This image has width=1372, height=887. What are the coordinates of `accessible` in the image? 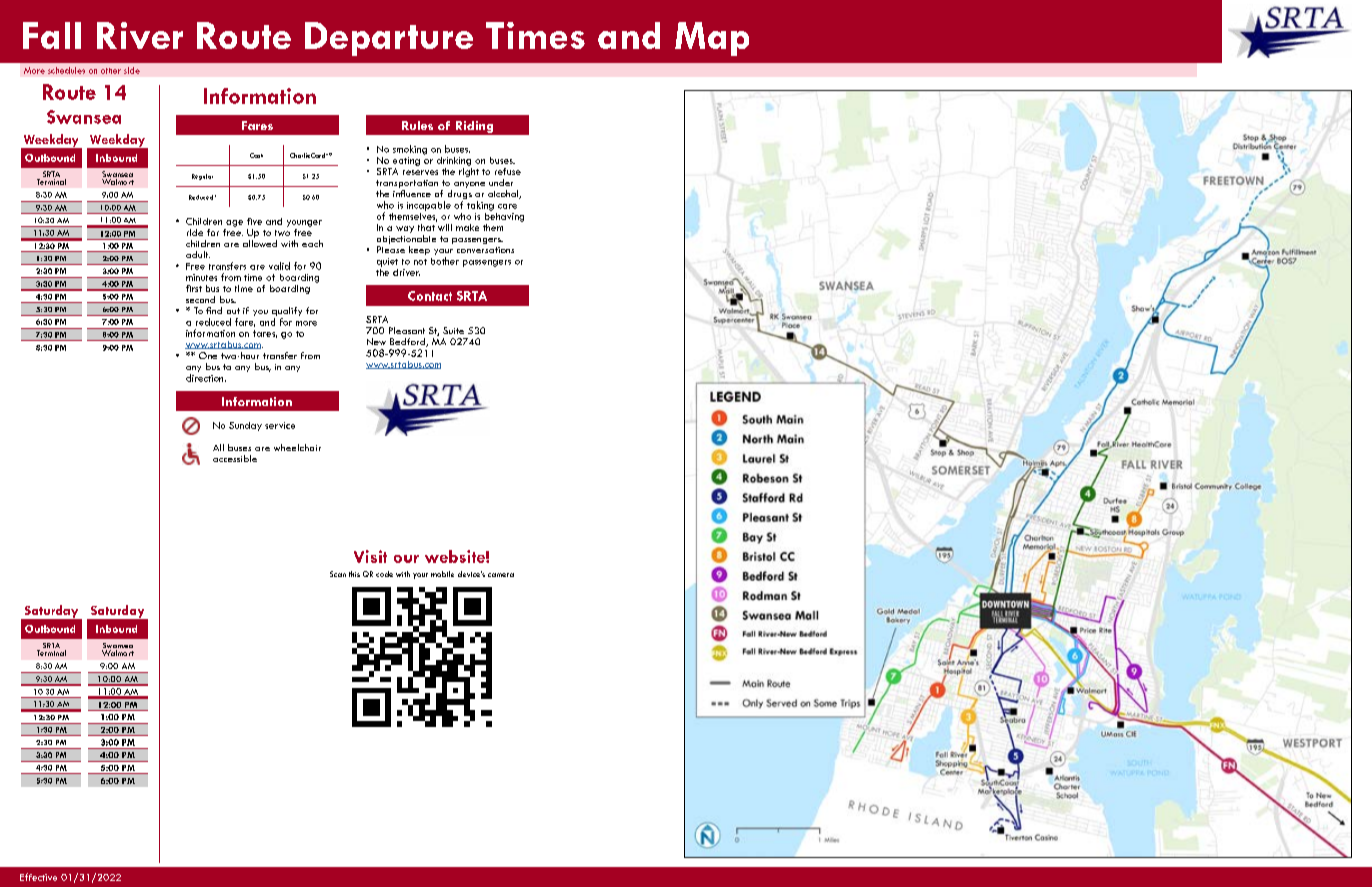 It's located at (235, 458).
